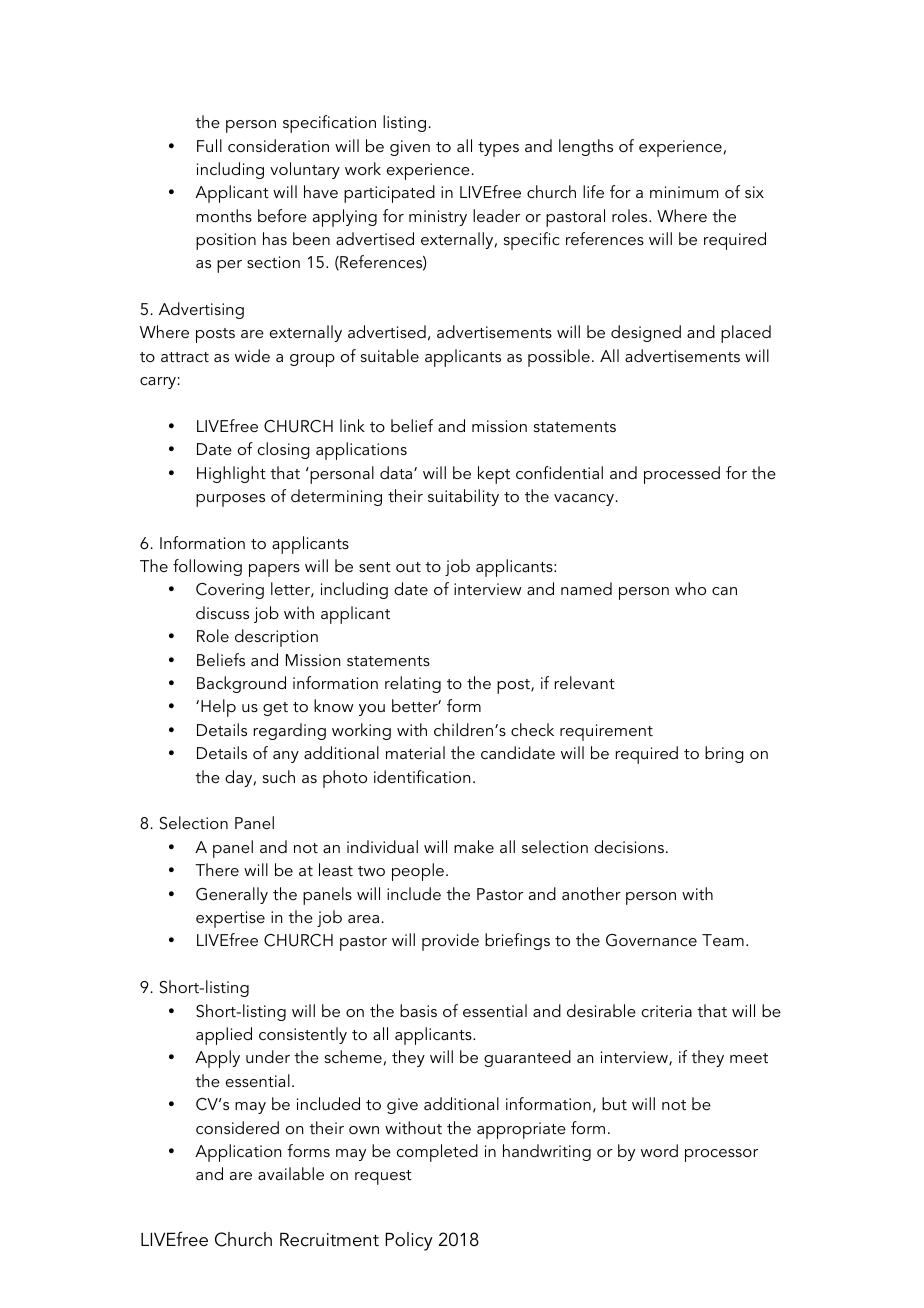 Image resolution: width=924 pixels, height=1308 pixels. I want to click on minimum, so click(684, 192).
